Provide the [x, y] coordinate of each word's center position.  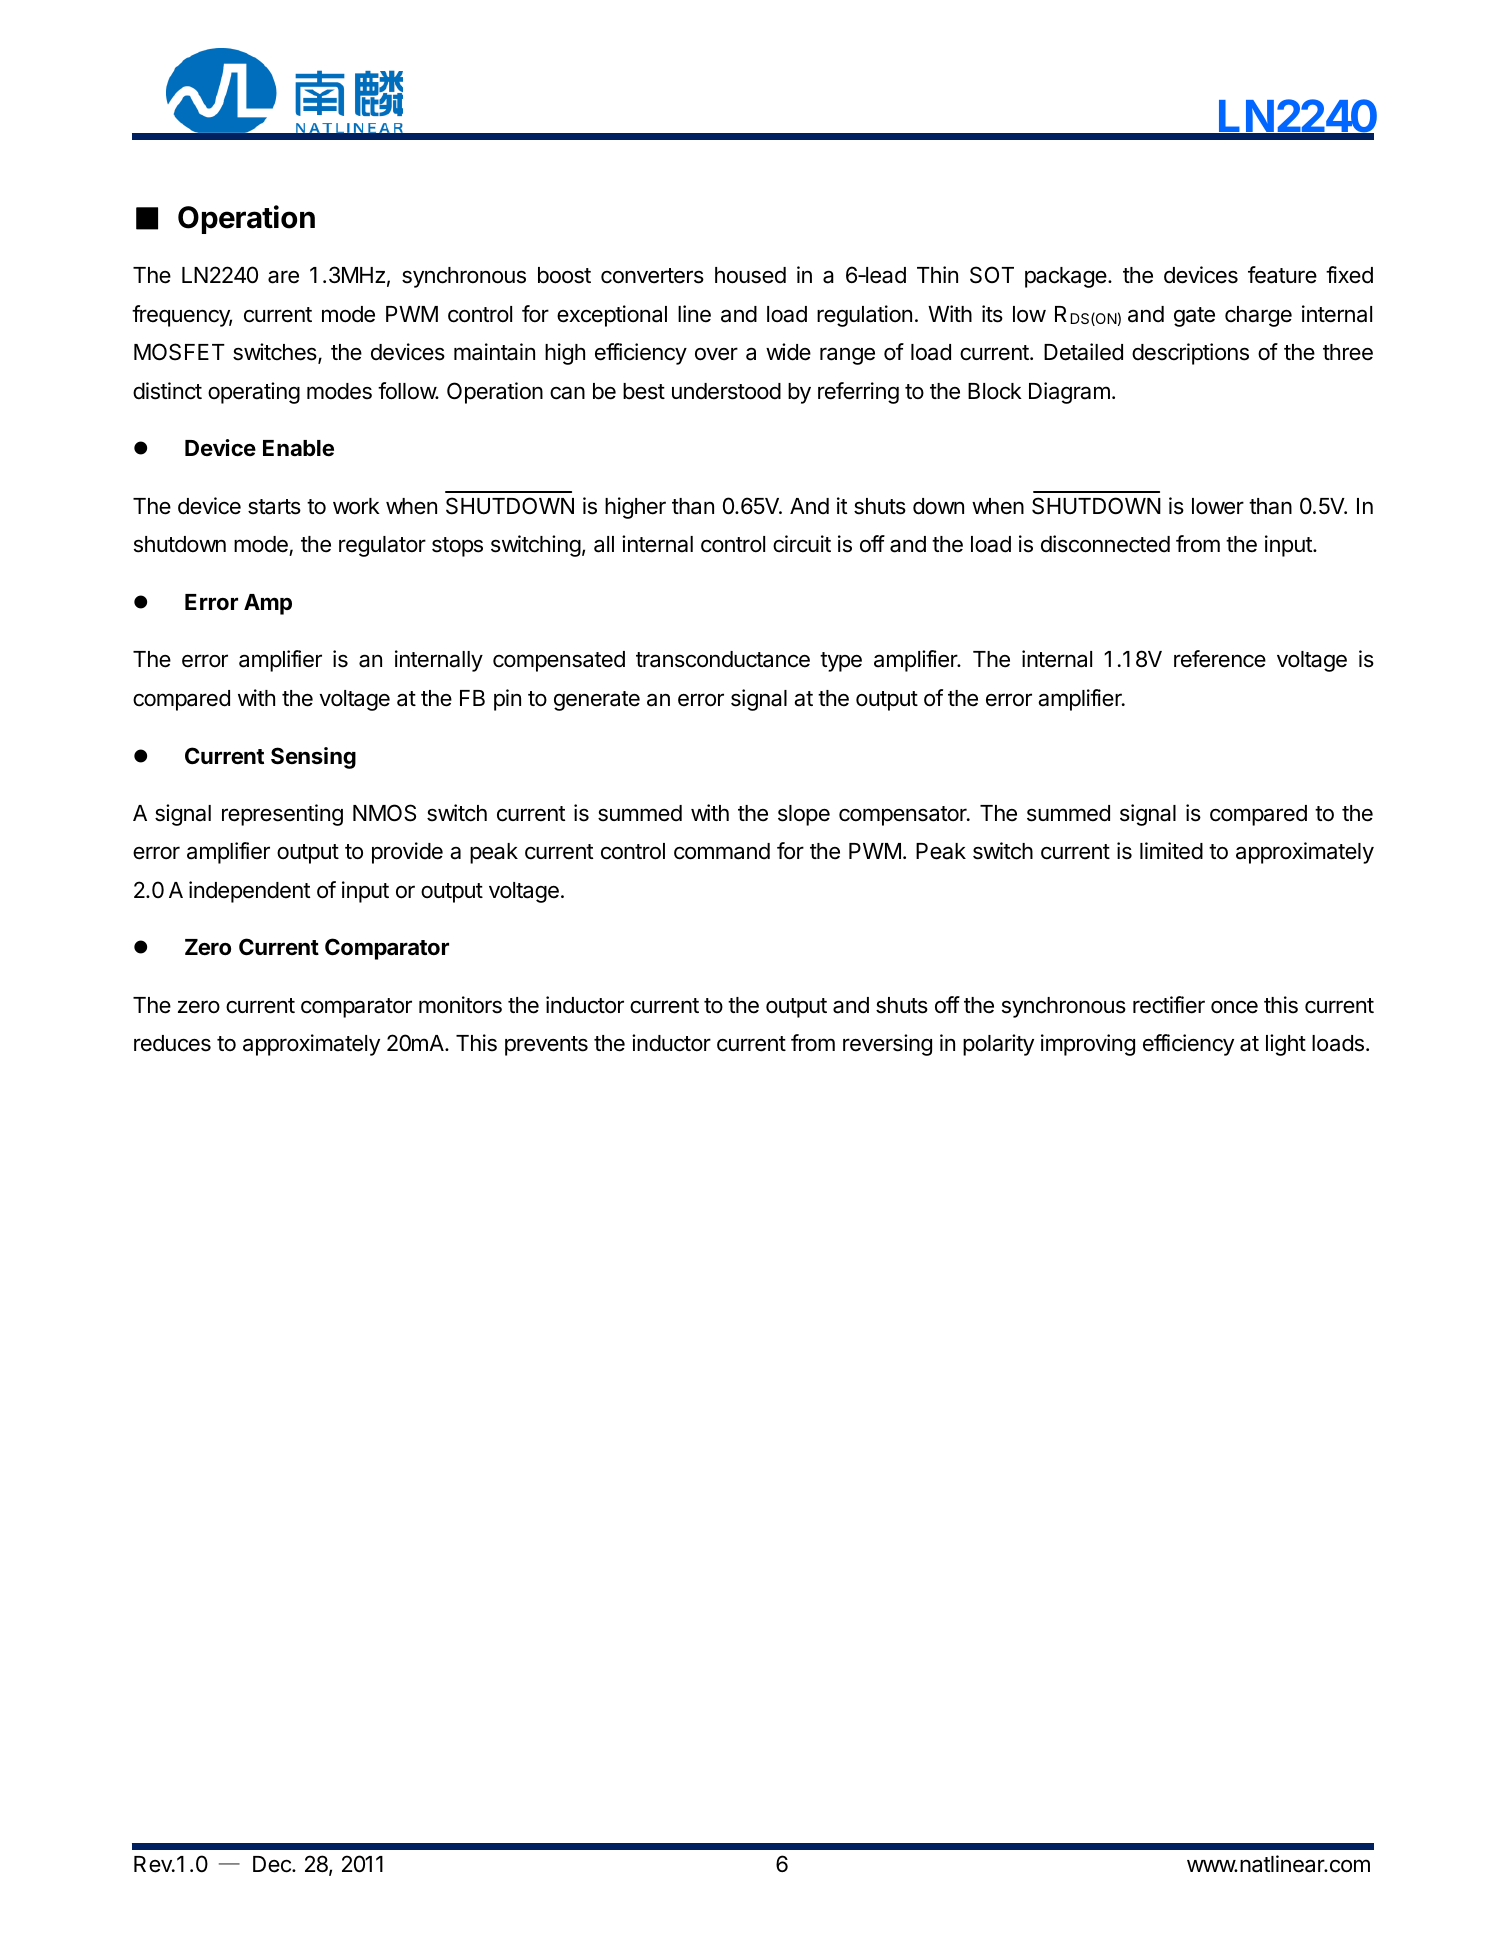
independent [249, 892]
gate [1194, 317]
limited [1171, 851]
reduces [172, 1043]
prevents [546, 1046]
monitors [460, 1005]
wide [788, 352]
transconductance [723, 659]
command [722, 851]
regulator [382, 546]
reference [1220, 659]
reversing [887, 1045]
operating [254, 393]
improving [1088, 1045]
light [1286, 1045]
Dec [273, 1864]
